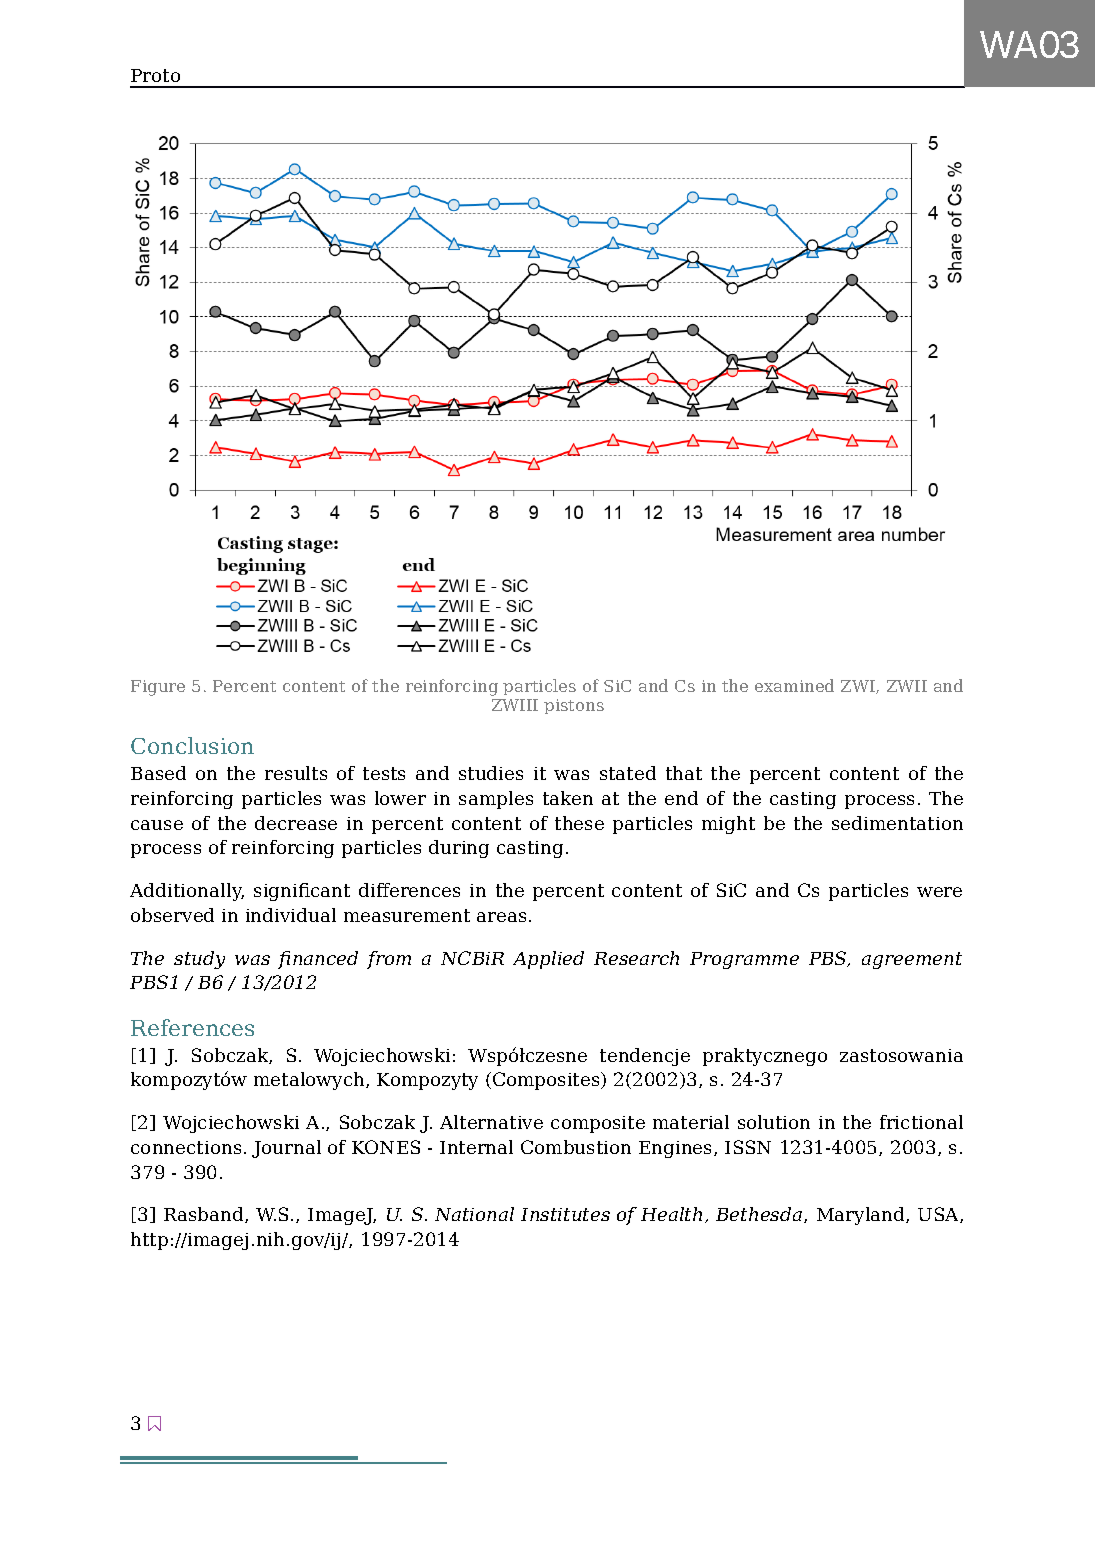 This screenshot has width=1095, height=1550. Describe the element at coordinates (579, 823) in the screenshot. I see `these` at that location.
